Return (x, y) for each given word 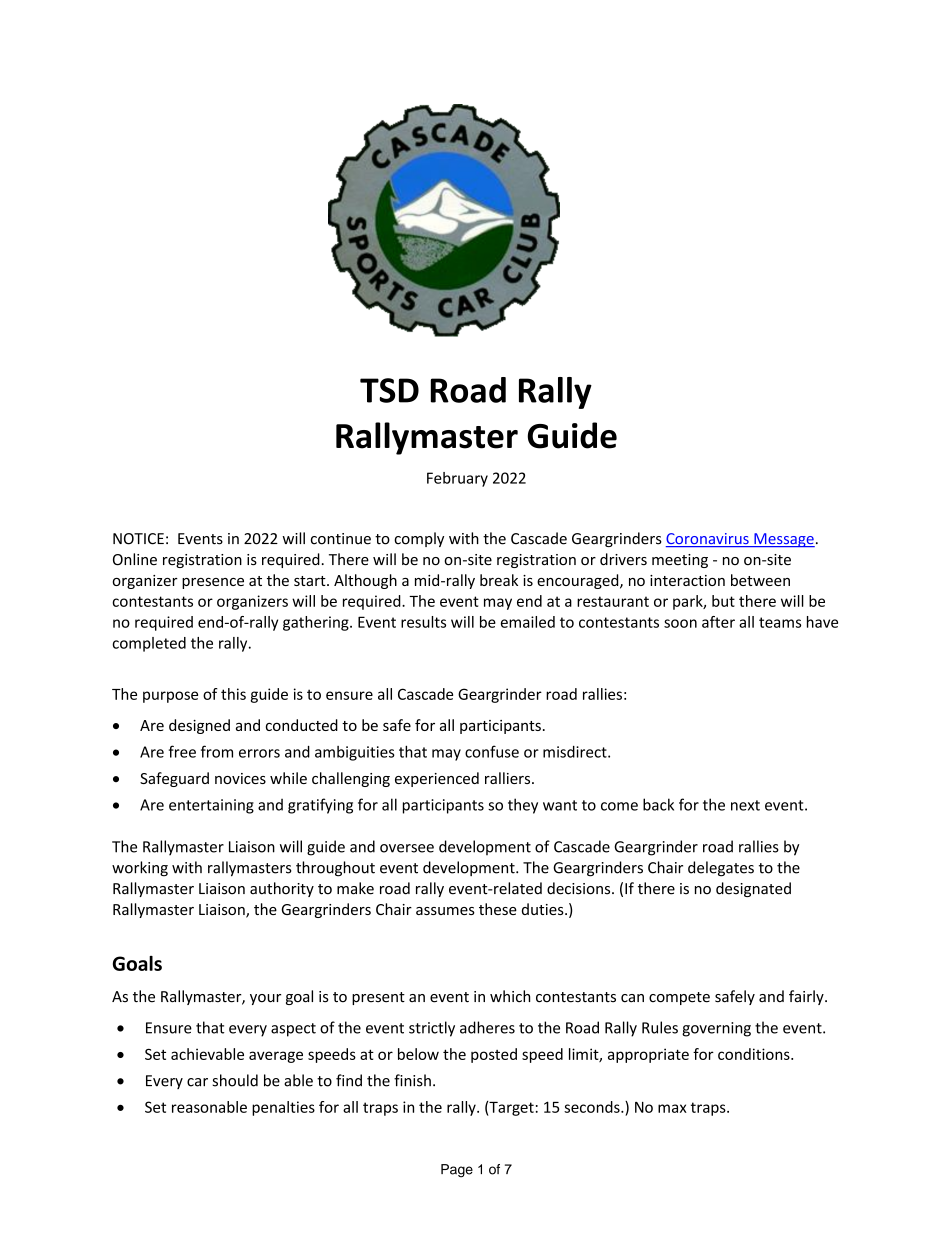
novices (240, 778)
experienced (437, 779)
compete (679, 998)
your (265, 999)
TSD (389, 390)
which (510, 996)
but (723, 601)
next (745, 805)
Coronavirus (708, 540)
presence (213, 583)
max (672, 1108)
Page (457, 1171)
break (499, 580)
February (457, 479)
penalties (283, 1108)
